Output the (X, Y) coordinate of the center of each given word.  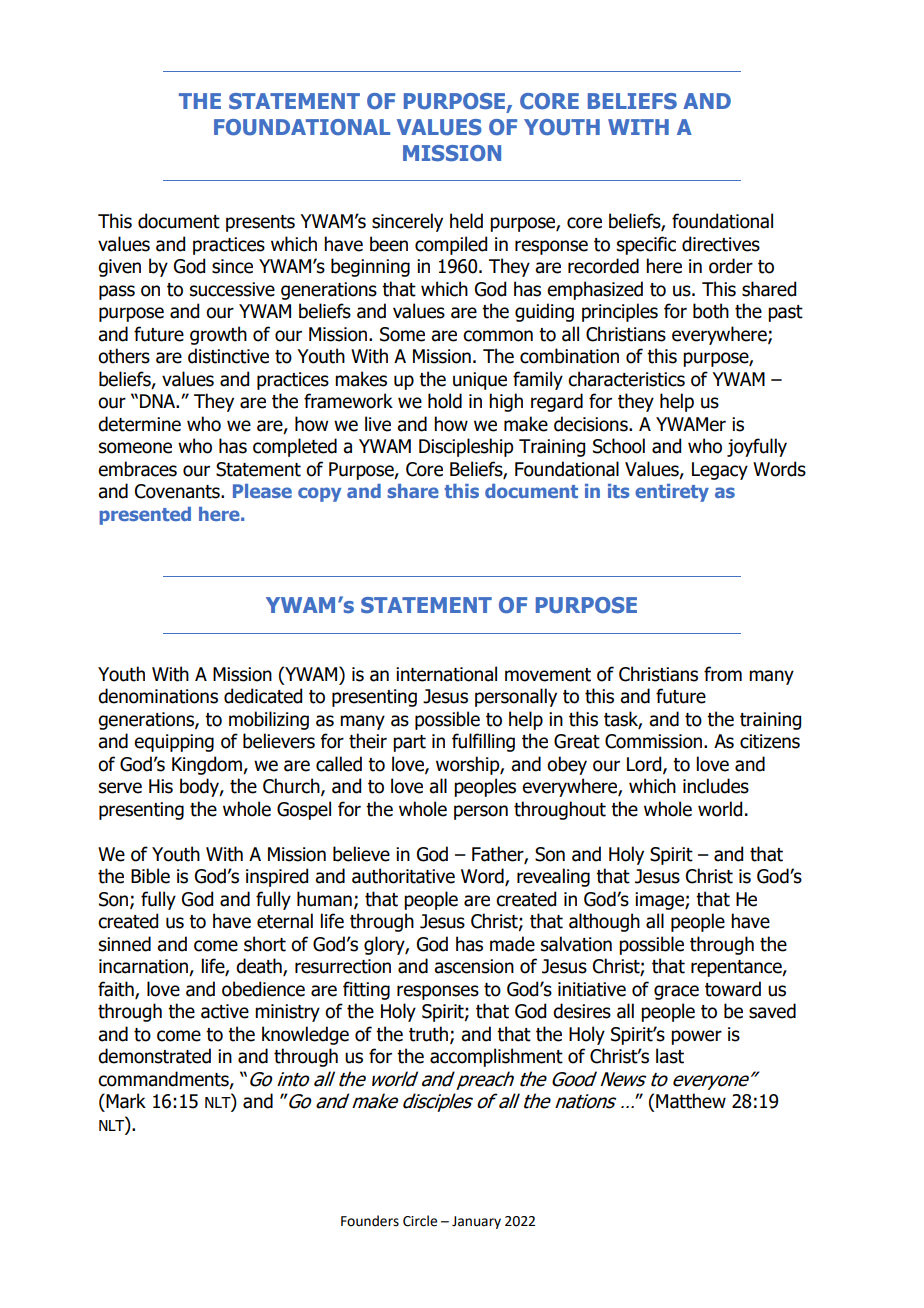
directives (721, 244)
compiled (451, 245)
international (446, 674)
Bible (150, 876)
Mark (125, 1101)
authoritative (403, 876)
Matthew (691, 1101)
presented (145, 516)
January (476, 1222)
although (604, 922)
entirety (672, 493)
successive (232, 289)
